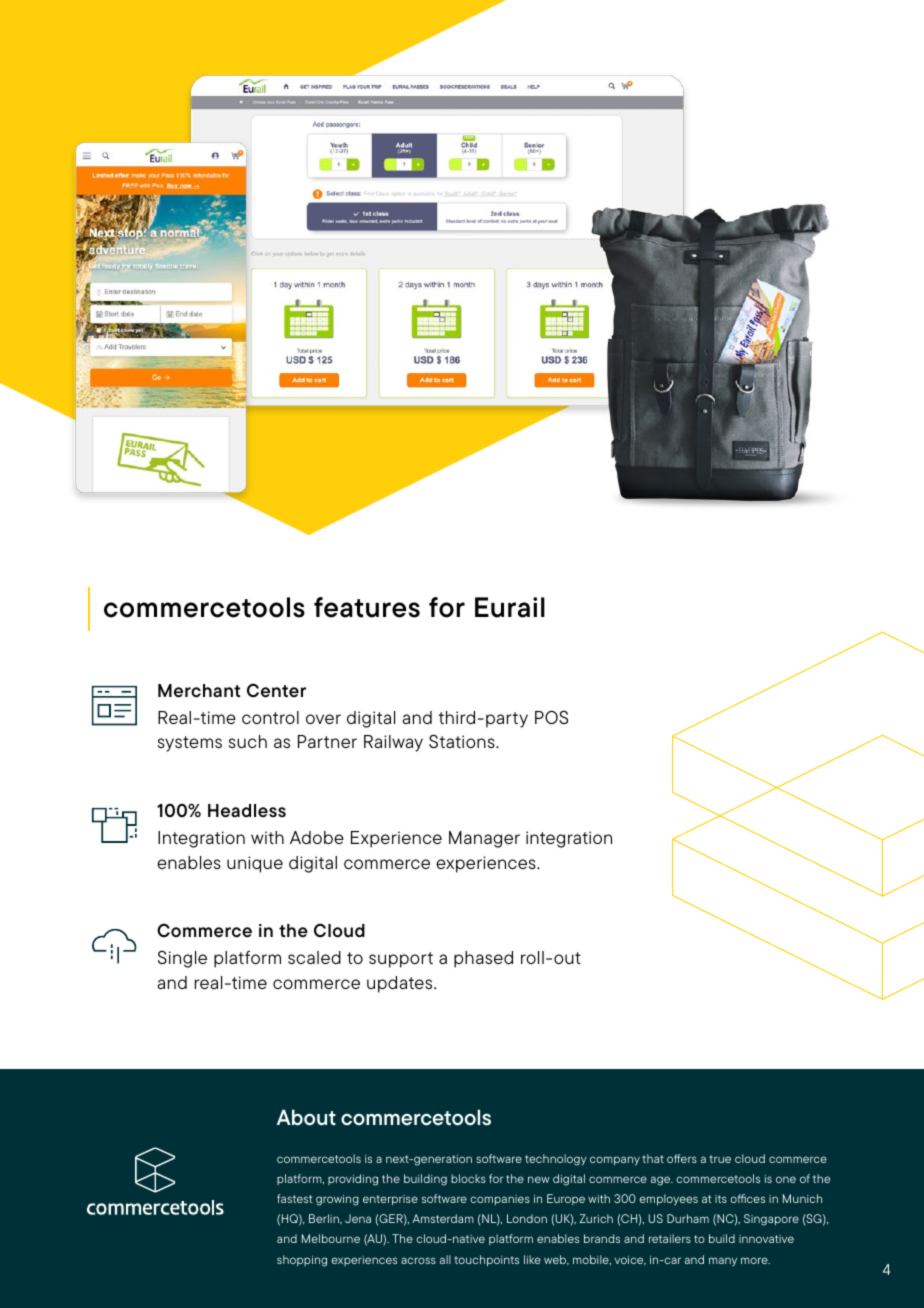 The image size is (924, 1308). What do you see at coordinates (551, 717) in the document?
I see `POS` at bounding box center [551, 717].
